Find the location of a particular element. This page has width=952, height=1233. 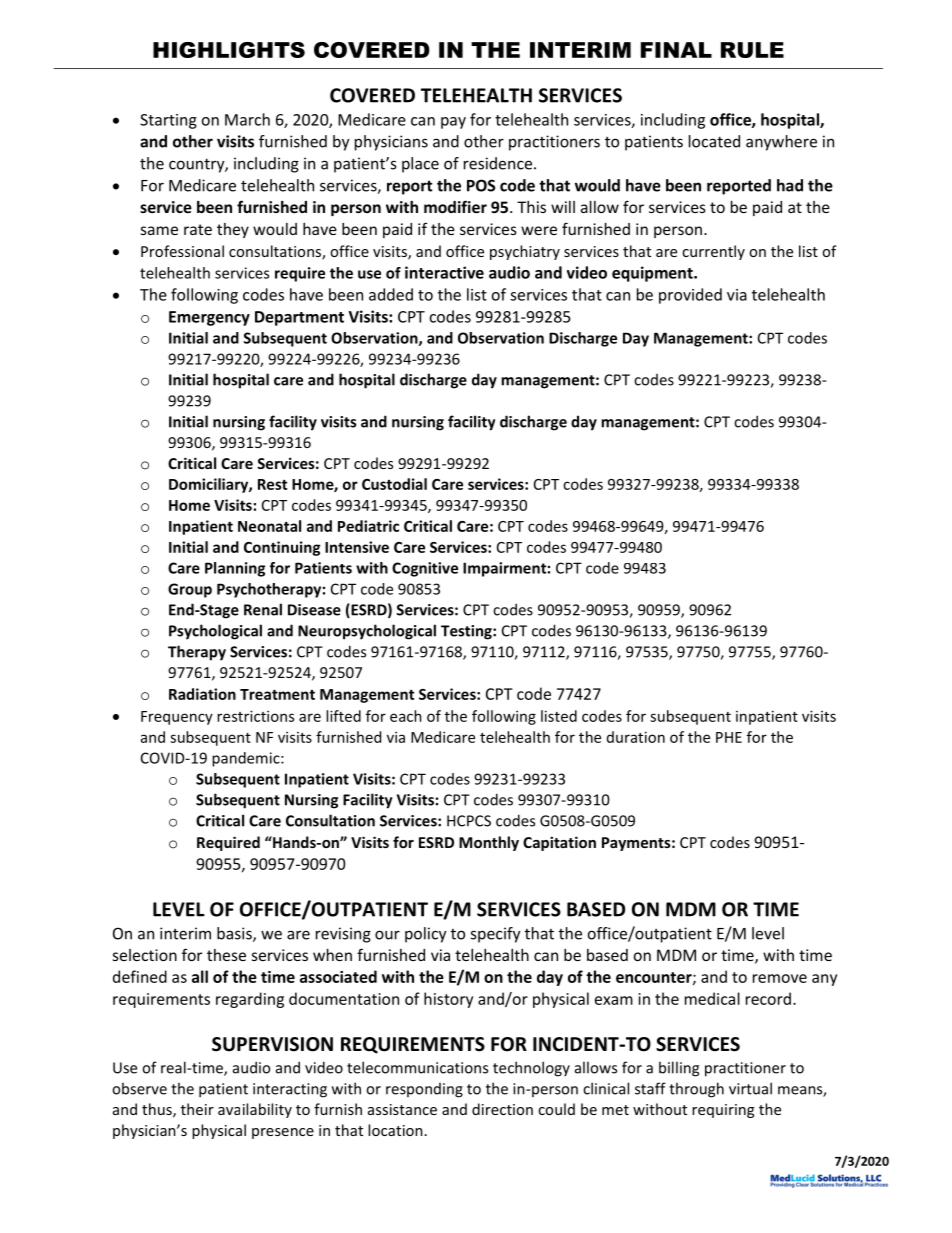

FINAL is located at coordinates (676, 50).
